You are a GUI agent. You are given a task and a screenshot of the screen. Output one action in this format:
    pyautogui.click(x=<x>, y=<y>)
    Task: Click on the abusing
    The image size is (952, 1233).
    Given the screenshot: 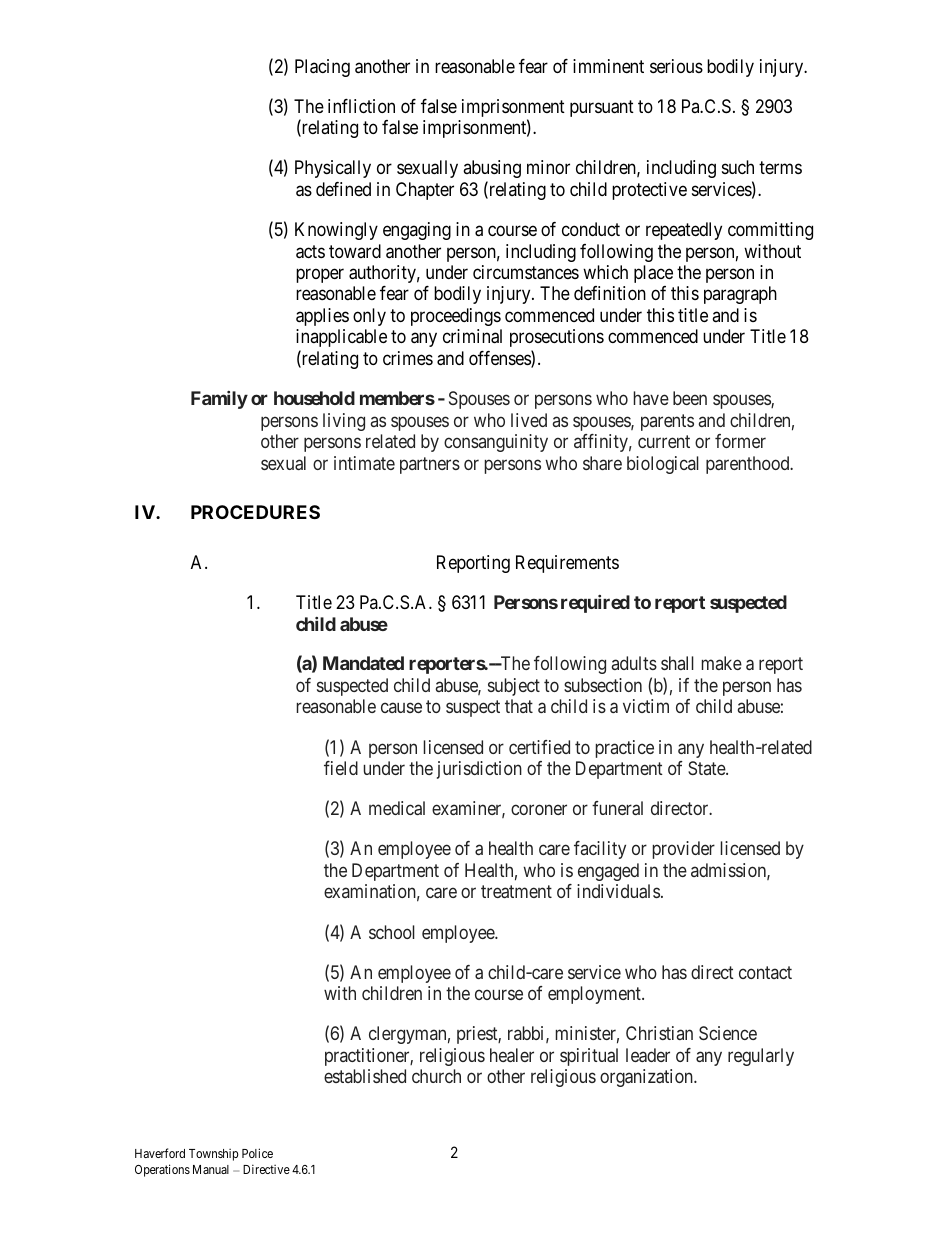 What is the action you would take?
    pyautogui.click(x=492, y=169)
